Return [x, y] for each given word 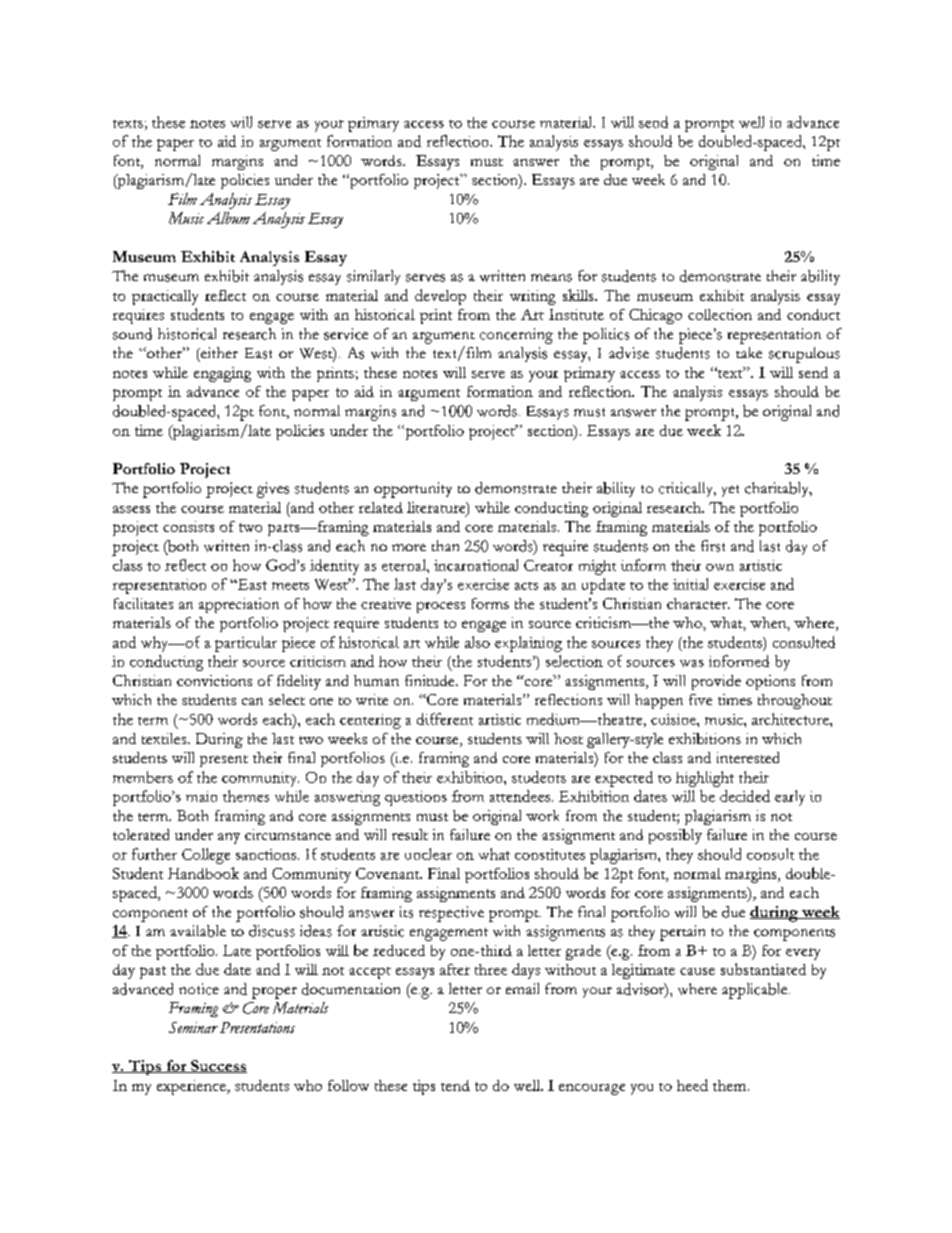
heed [692, 1085]
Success [218, 1066]
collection [720, 314]
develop [440, 297]
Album [228, 218]
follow [348, 1085]
